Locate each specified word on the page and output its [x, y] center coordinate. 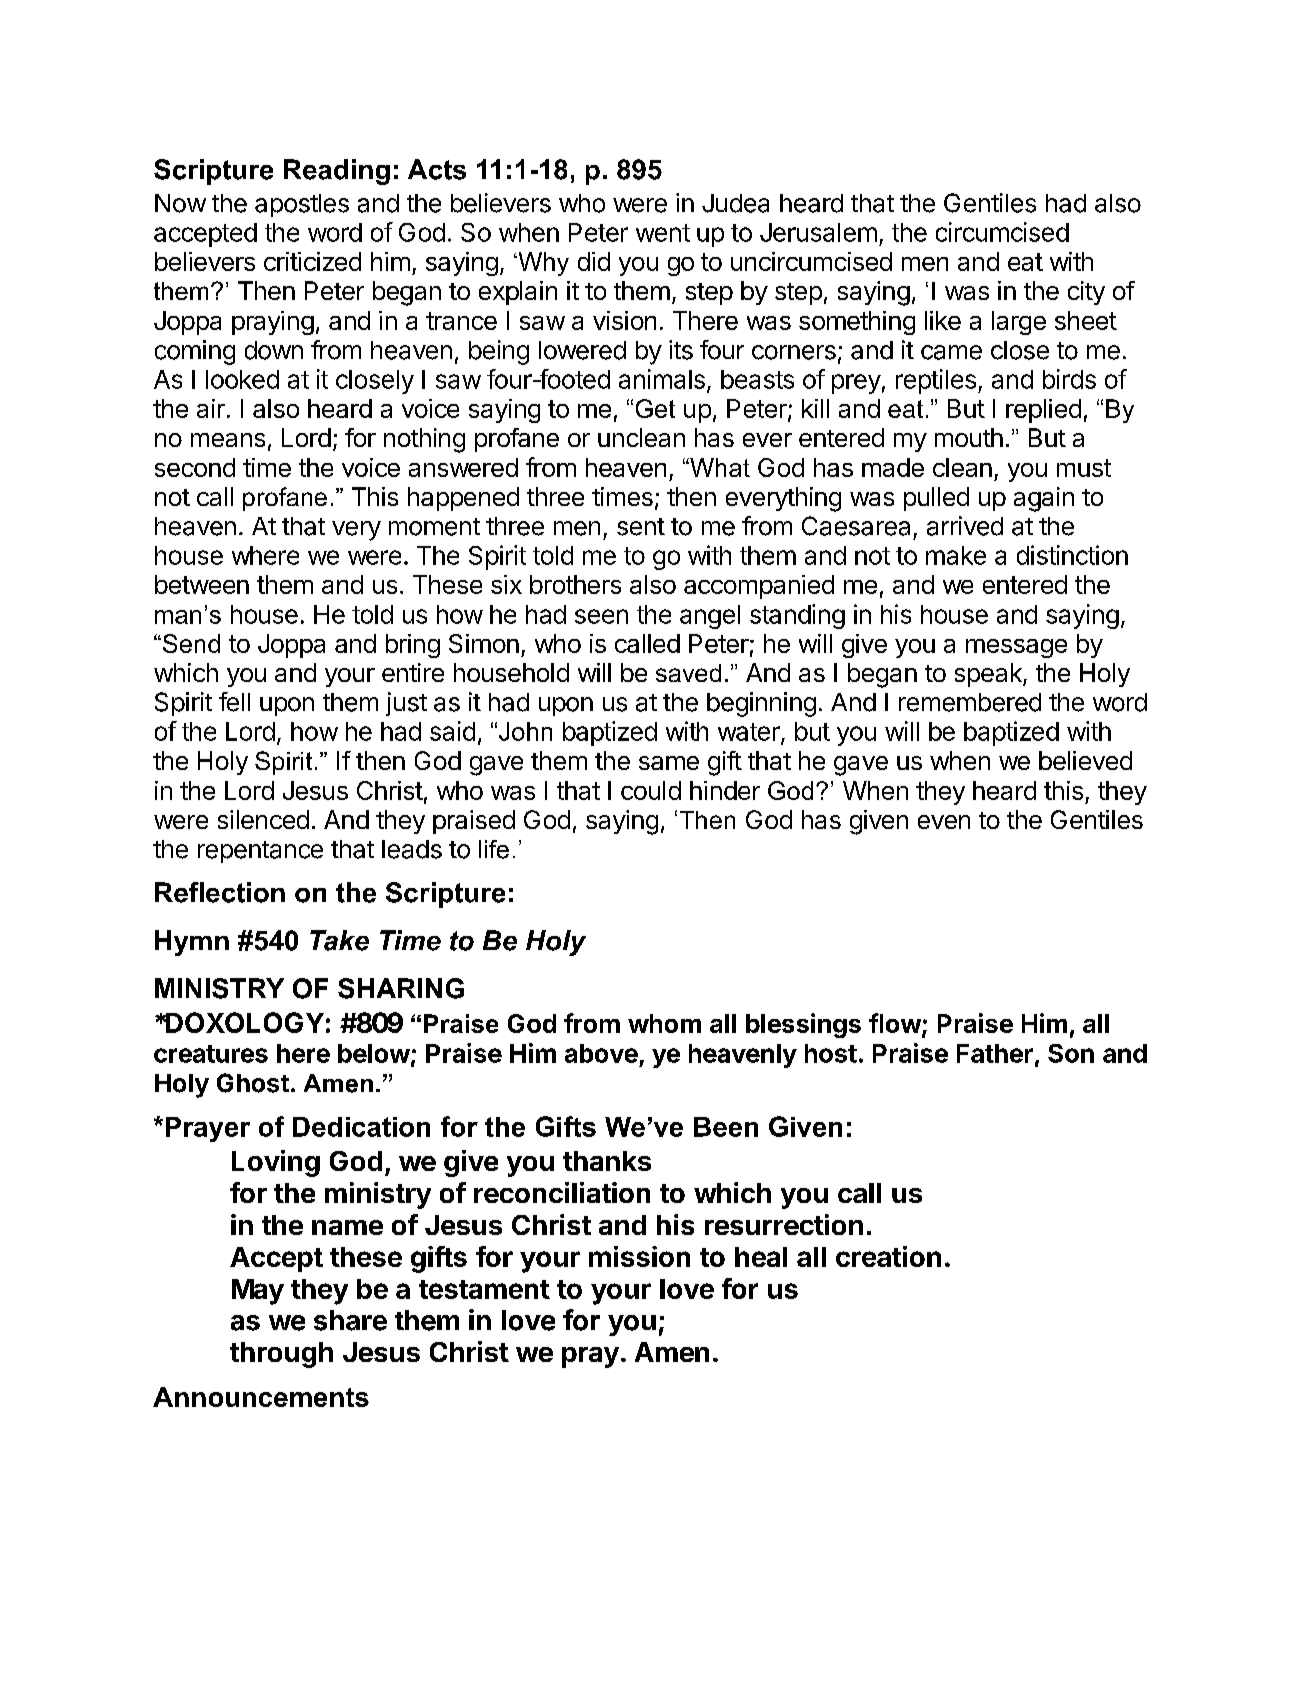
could [651, 790]
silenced [263, 819]
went [663, 233]
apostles [302, 205]
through [281, 1355]
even [944, 822]
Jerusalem [818, 232]
